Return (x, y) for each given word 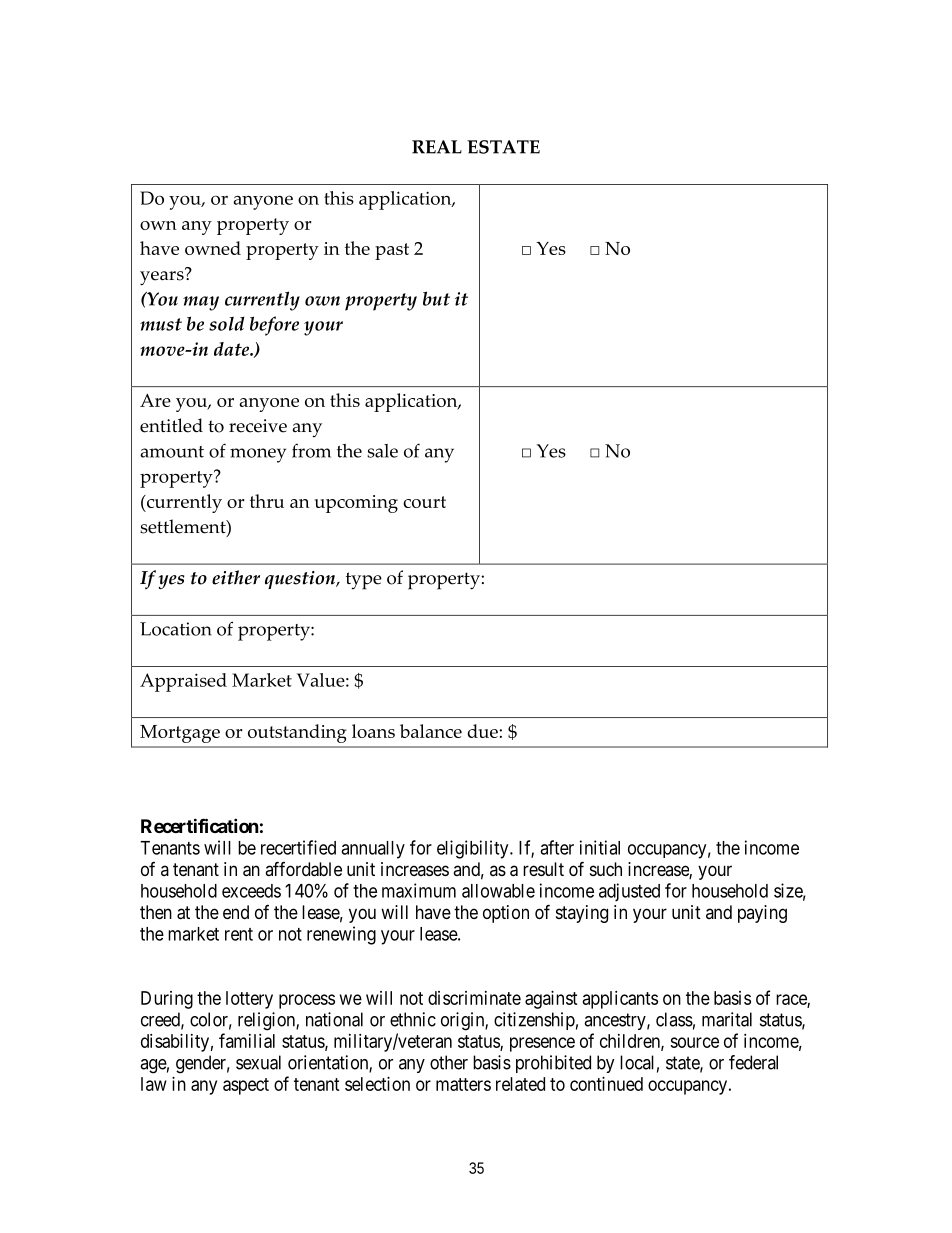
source (694, 1042)
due (483, 731)
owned (213, 248)
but (436, 298)
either (236, 577)
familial (247, 1040)
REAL (437, 147)
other (449, 1062)
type (364, 581)
